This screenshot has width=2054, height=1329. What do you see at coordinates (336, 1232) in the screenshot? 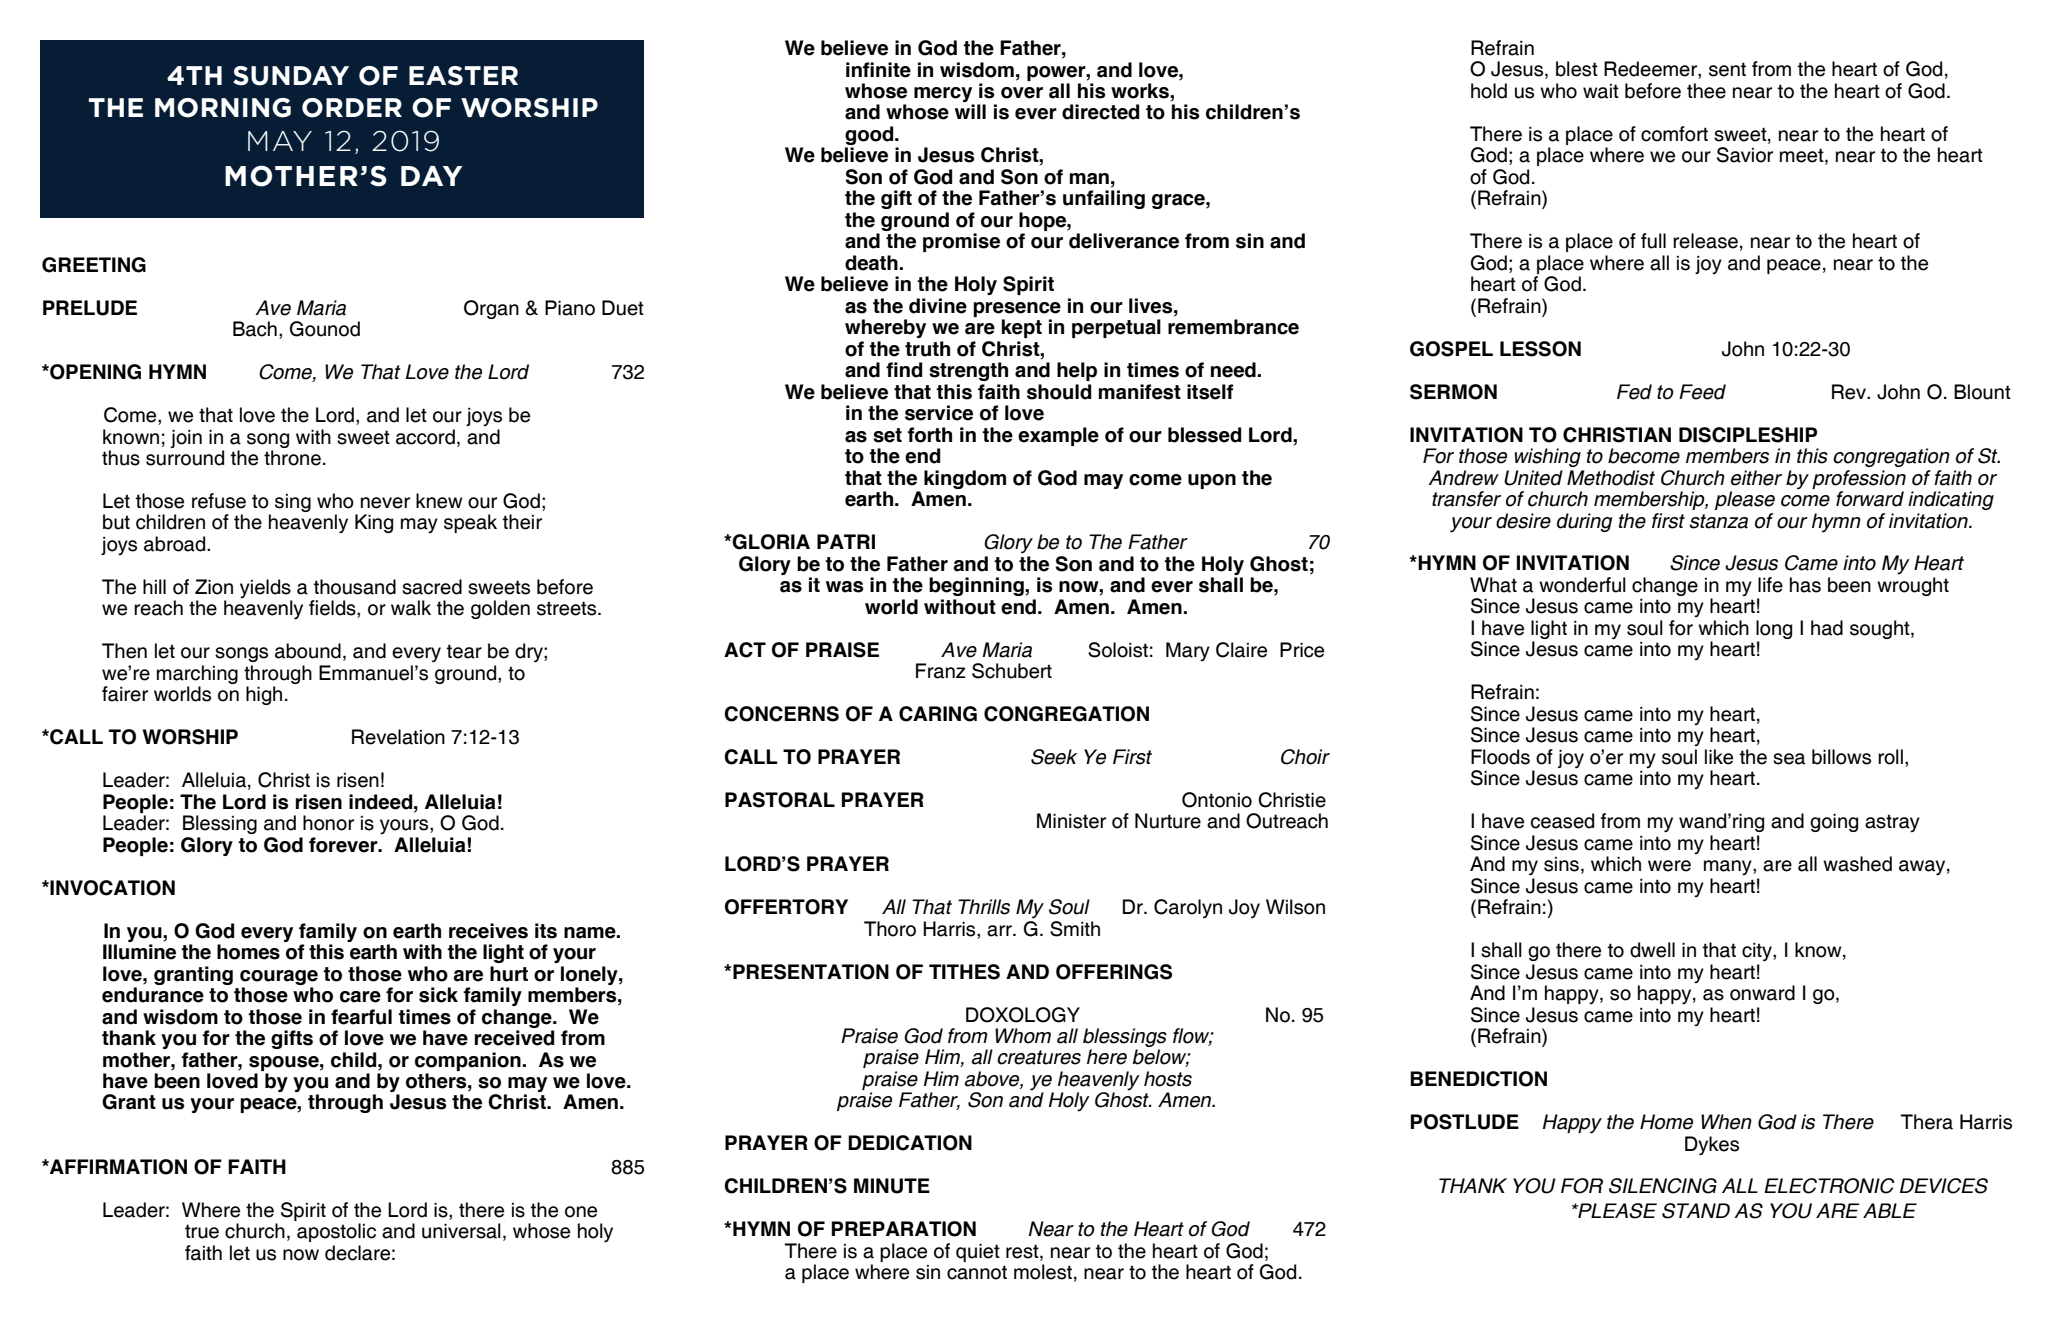
I see `apostolic` at bounding box center [336, 1232].
